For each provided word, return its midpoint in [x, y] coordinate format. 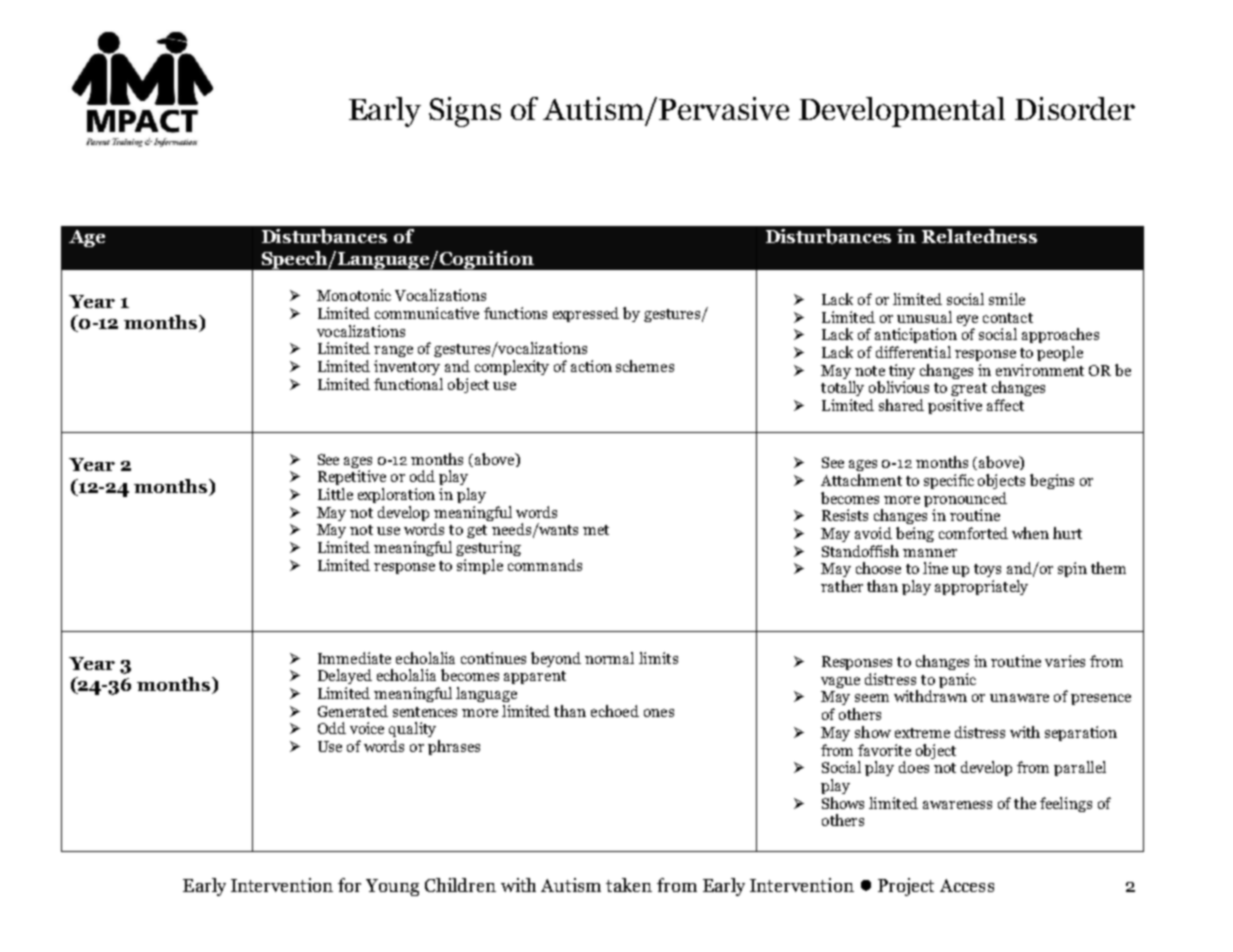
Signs [465, 112]
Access [967, 885]
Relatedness [979, 236]
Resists [845, 515]
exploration [396, 495]
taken [629, 885]
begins [1052, 481]
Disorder [1075, 108]
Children [460, 885]
